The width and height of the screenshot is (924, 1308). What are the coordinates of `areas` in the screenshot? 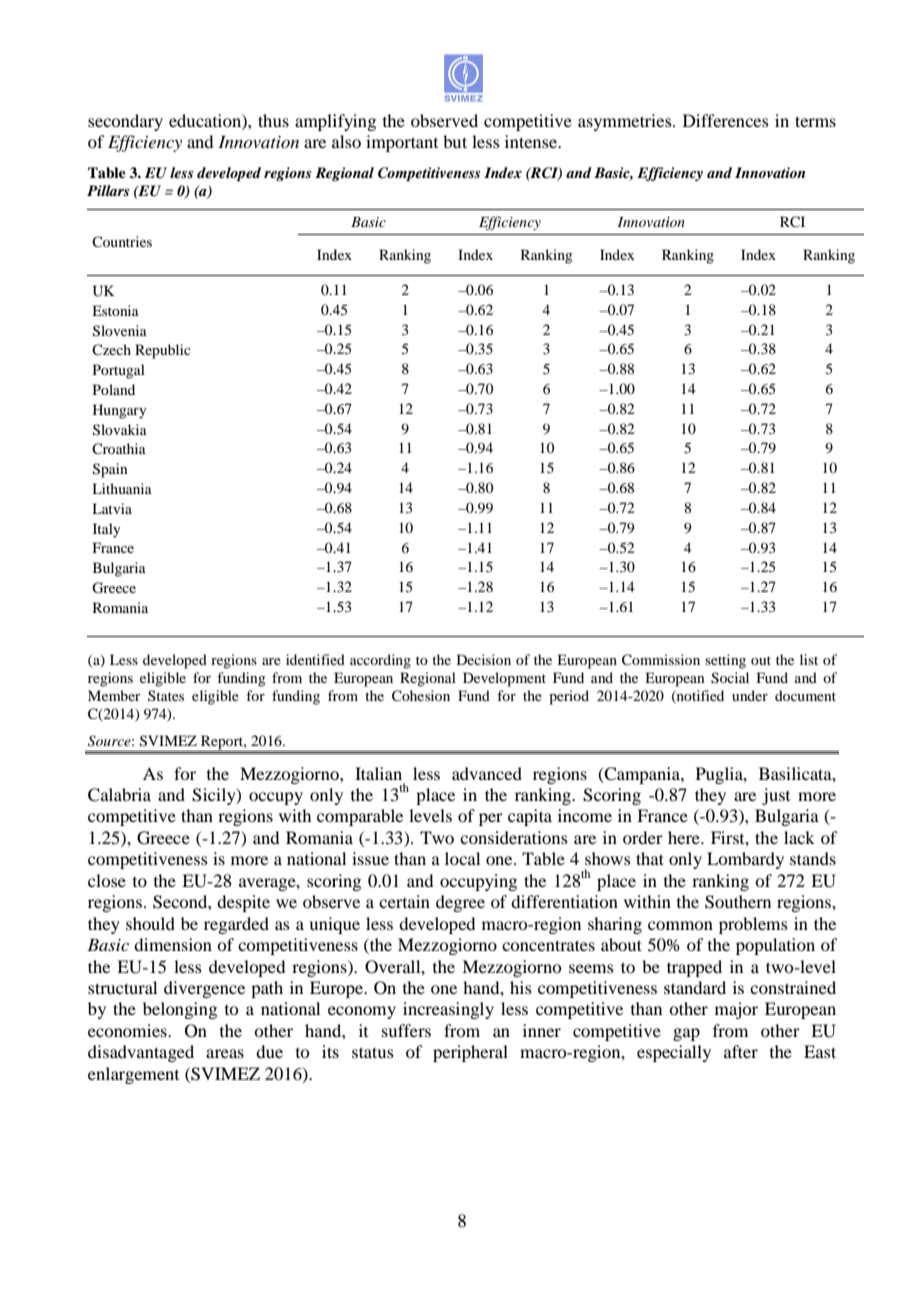 It's located at (225, 1053).
